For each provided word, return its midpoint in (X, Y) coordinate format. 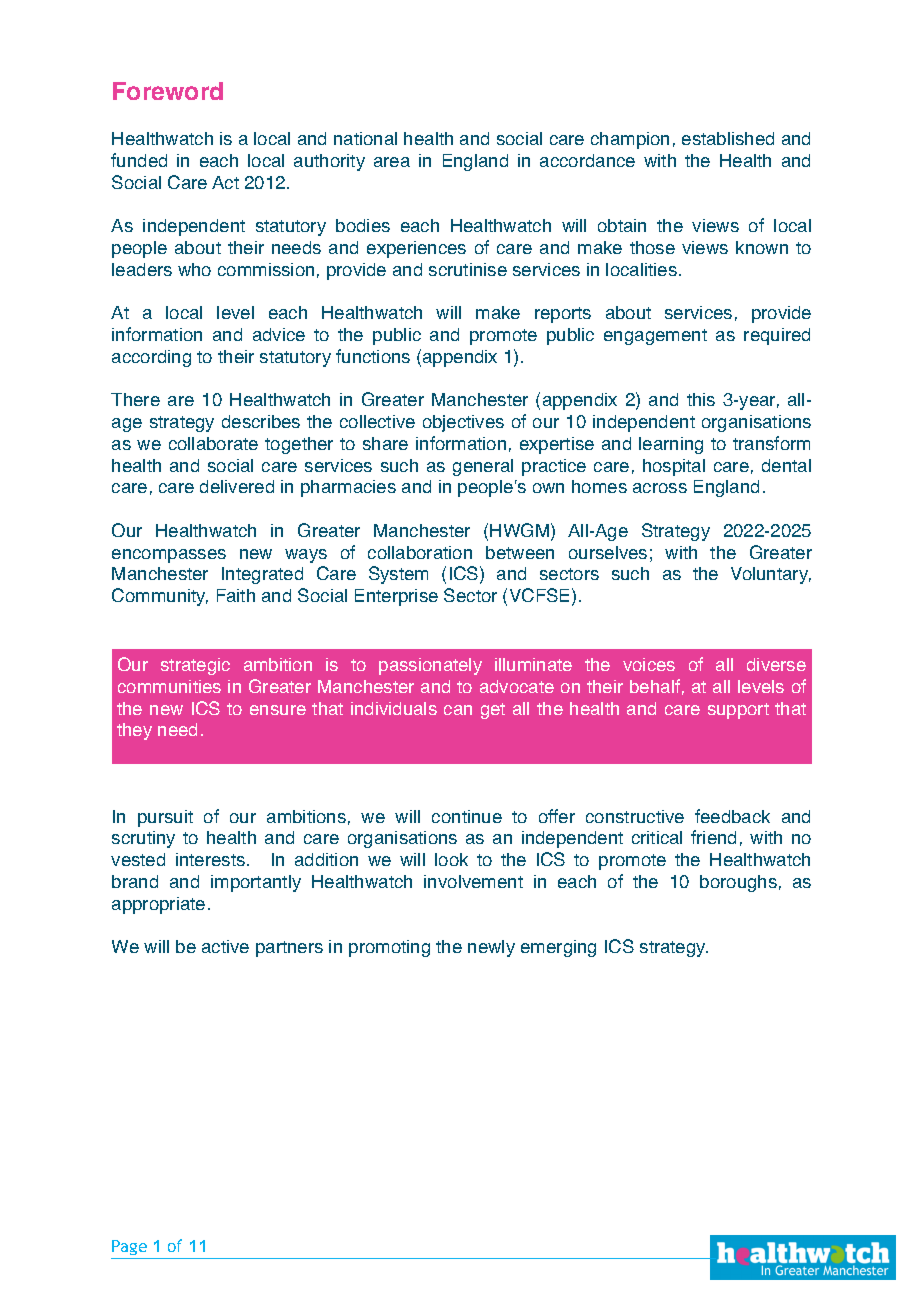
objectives (463, 423)
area (392, 162)
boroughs (738, 883)
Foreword (168, 91)
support (738, 711)
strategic (195, 666)
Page (129, 1247)
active (225, 946)
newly (491, 948)
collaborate (213, 443)
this (701, 399)
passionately (430, 666)
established (728, 138)
